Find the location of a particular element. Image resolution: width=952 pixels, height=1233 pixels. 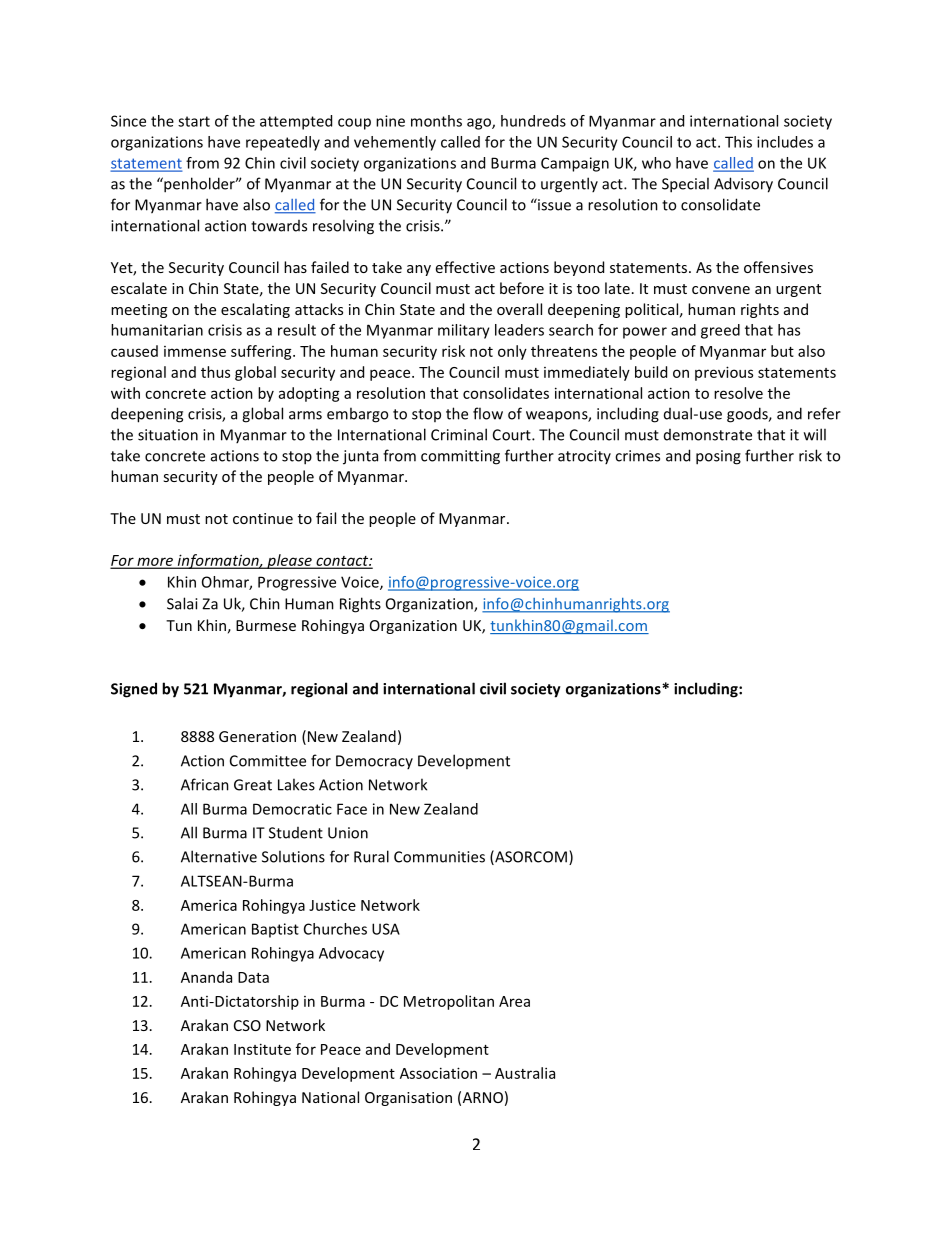

months is located at coordinates (436, 121).
